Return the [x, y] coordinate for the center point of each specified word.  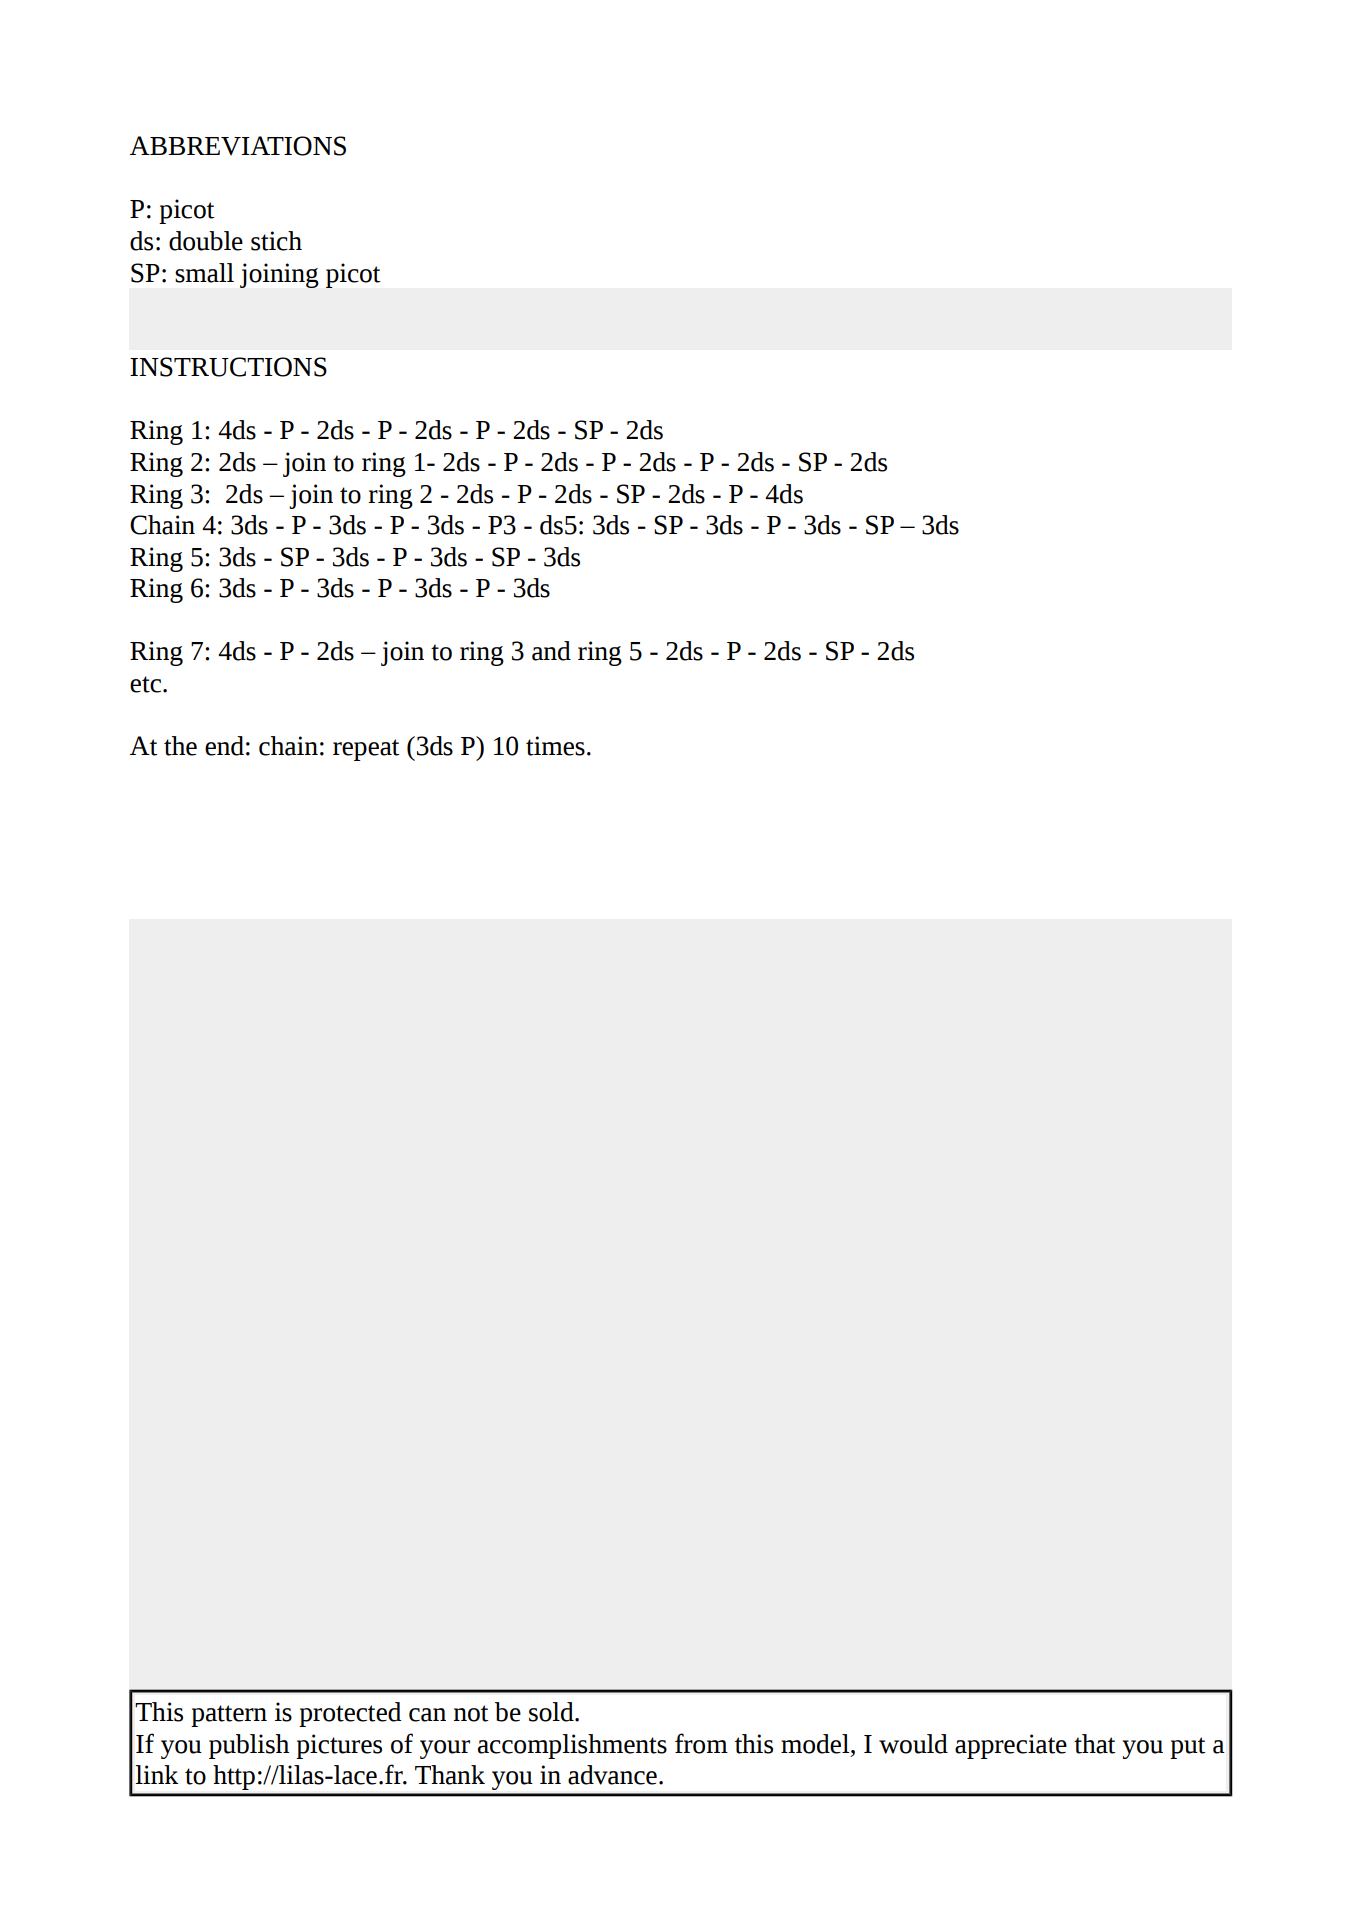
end [224, 746]
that [1095, 1744]
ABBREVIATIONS [238, 146]
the [180, 746]
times [555, 746]
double [206, 241]
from [701, 1743]
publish [249, 1746]
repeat [366, 750]
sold [552, 1712]
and [551, 651]
